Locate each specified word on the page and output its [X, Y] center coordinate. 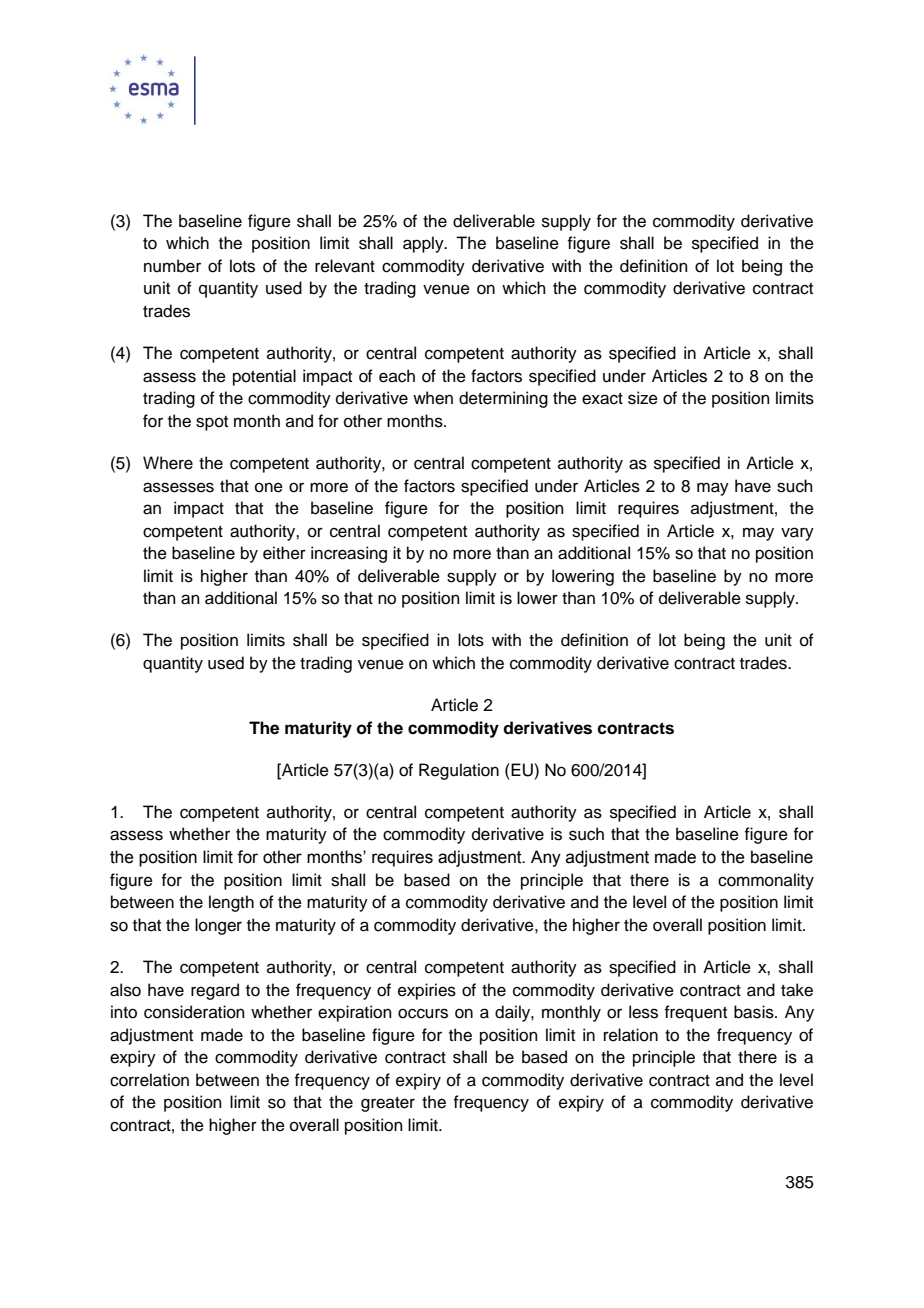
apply [424, 244]
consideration [194, 1012]
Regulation [459, 771]
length [231, 903]
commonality [766, 881]
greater [388, 1104]
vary [797, 534]
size [643, 398]
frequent [695, 1013]
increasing [349, 554]
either [284, 553]
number [172, 266]
